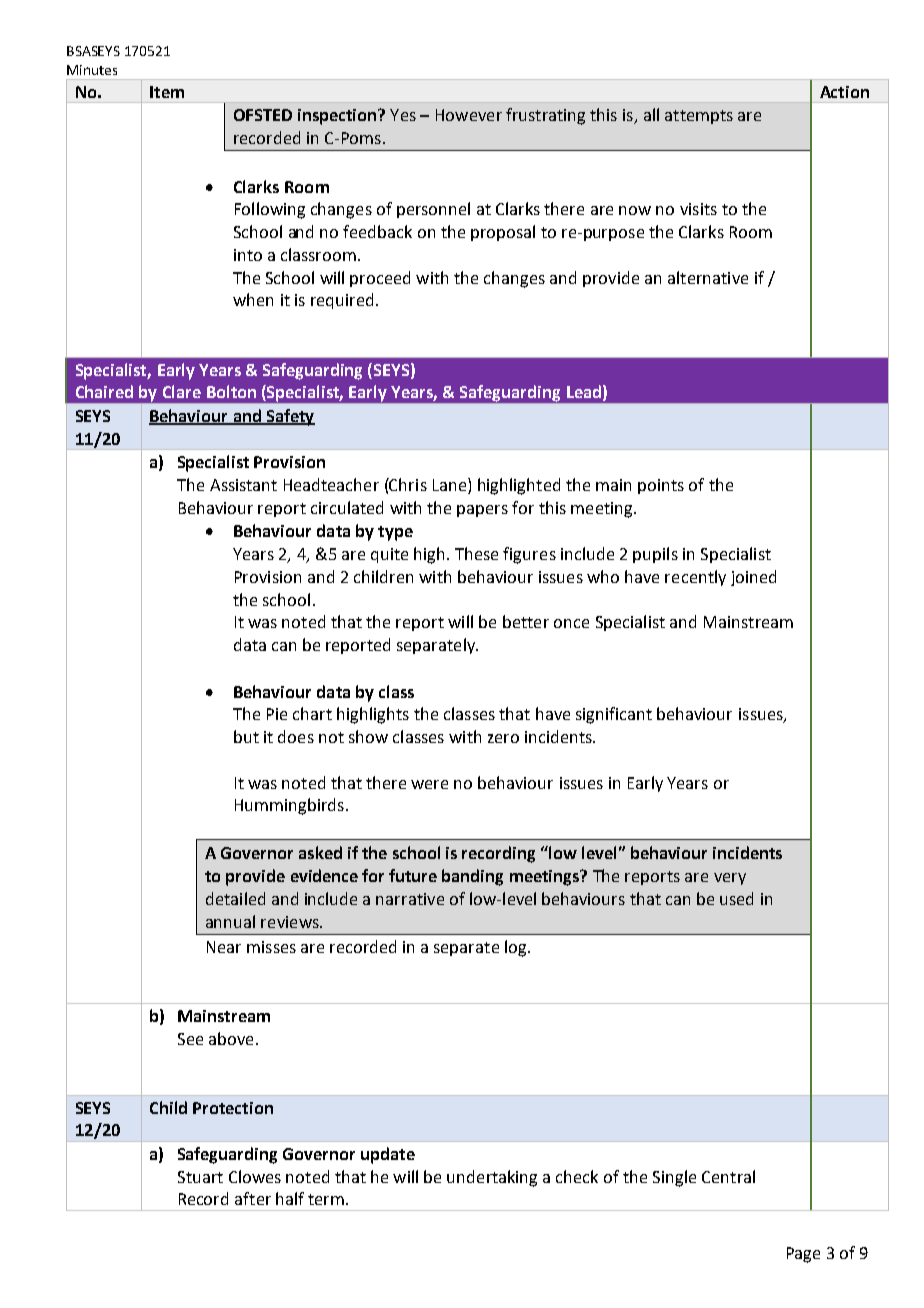  Describe the element at coordinates (728, 1176) in the screenshot. I see `Central` at that location.
